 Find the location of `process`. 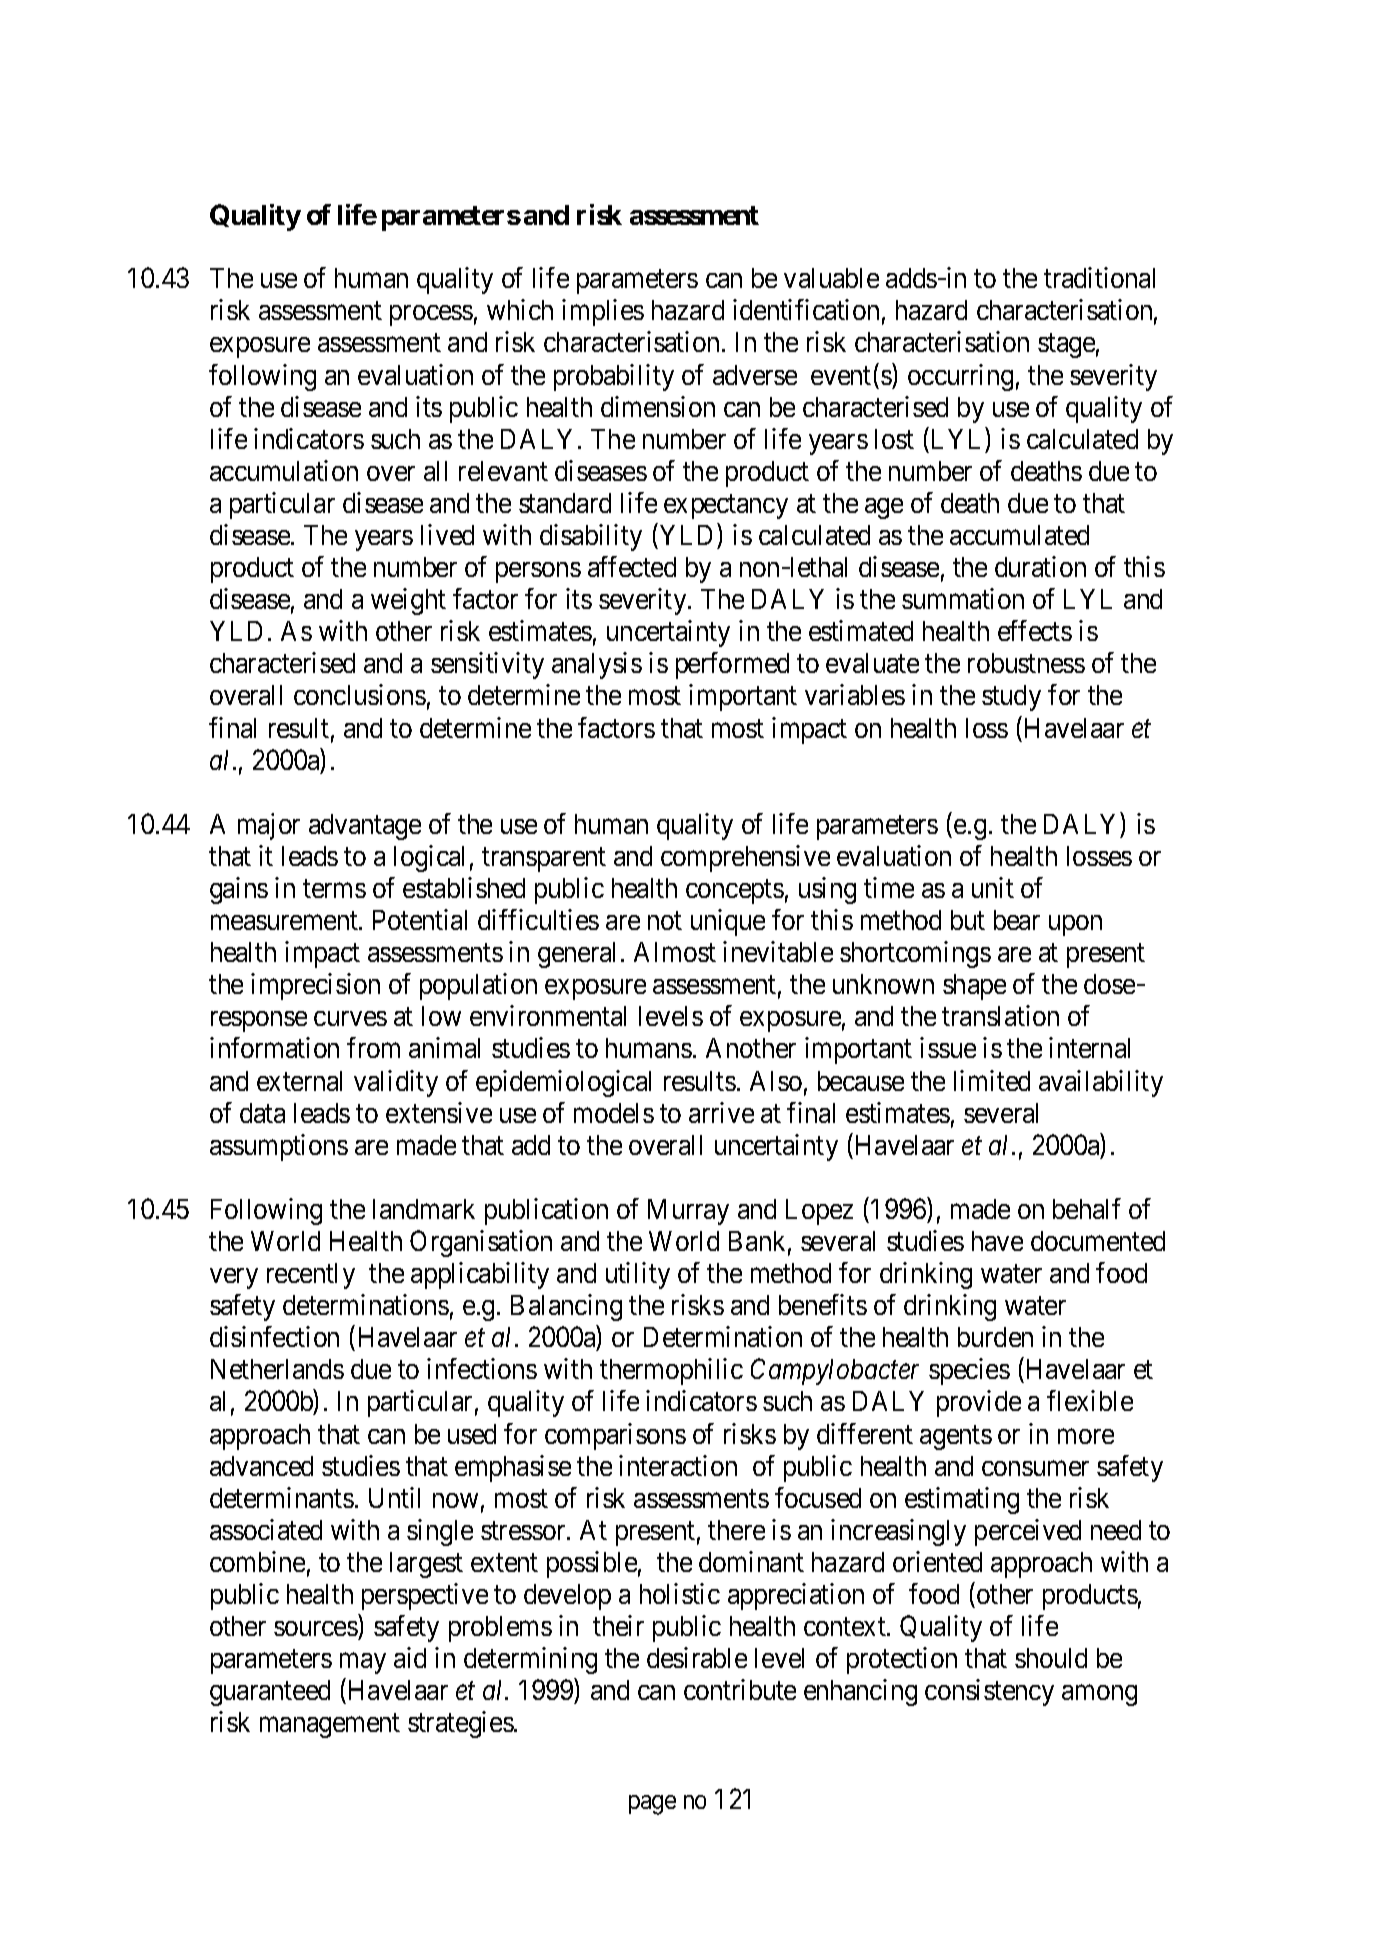

process is located at coordinates (431, 316).
